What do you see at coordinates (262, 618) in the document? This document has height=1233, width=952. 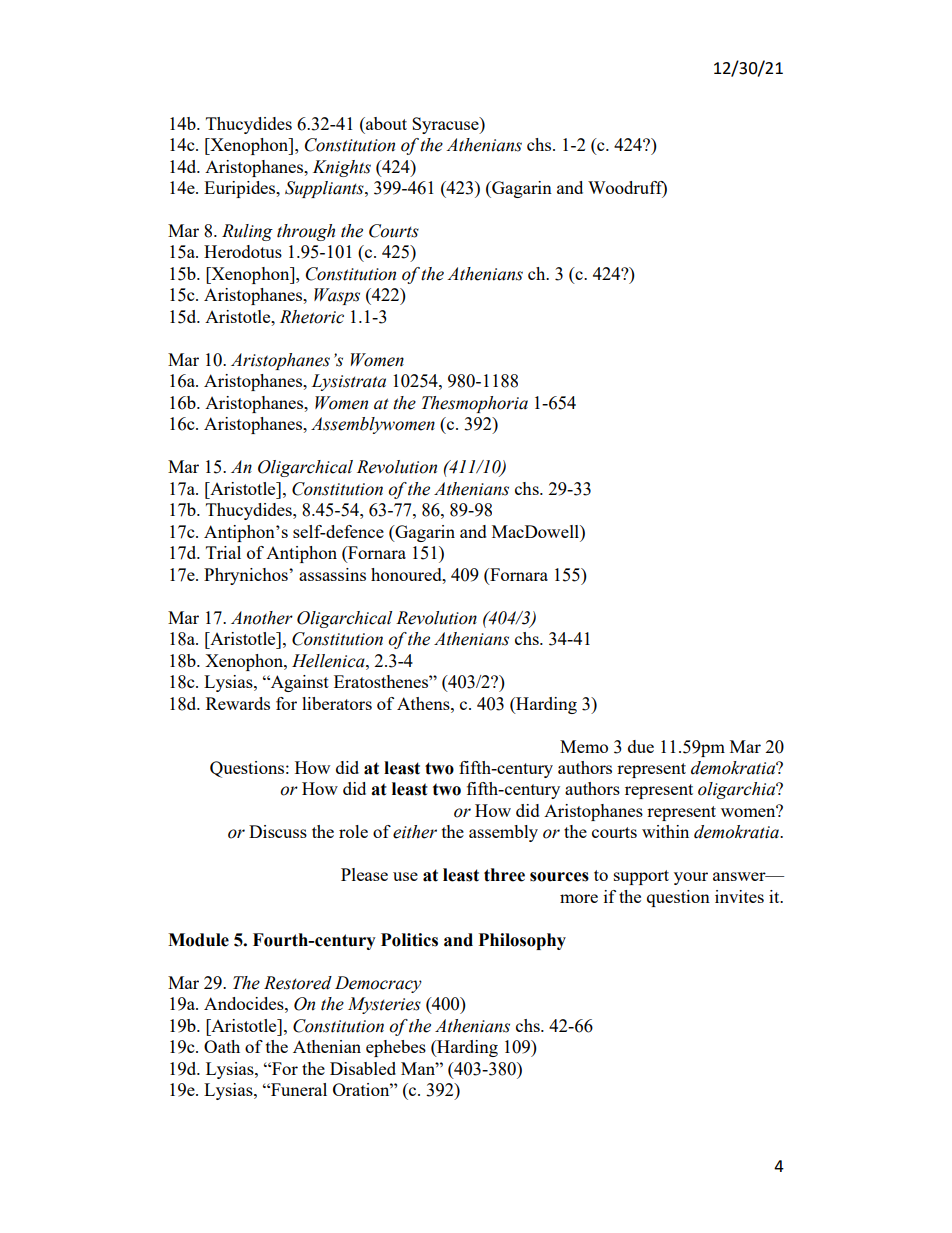 I see `Another` at bounding box center [262, 618].
